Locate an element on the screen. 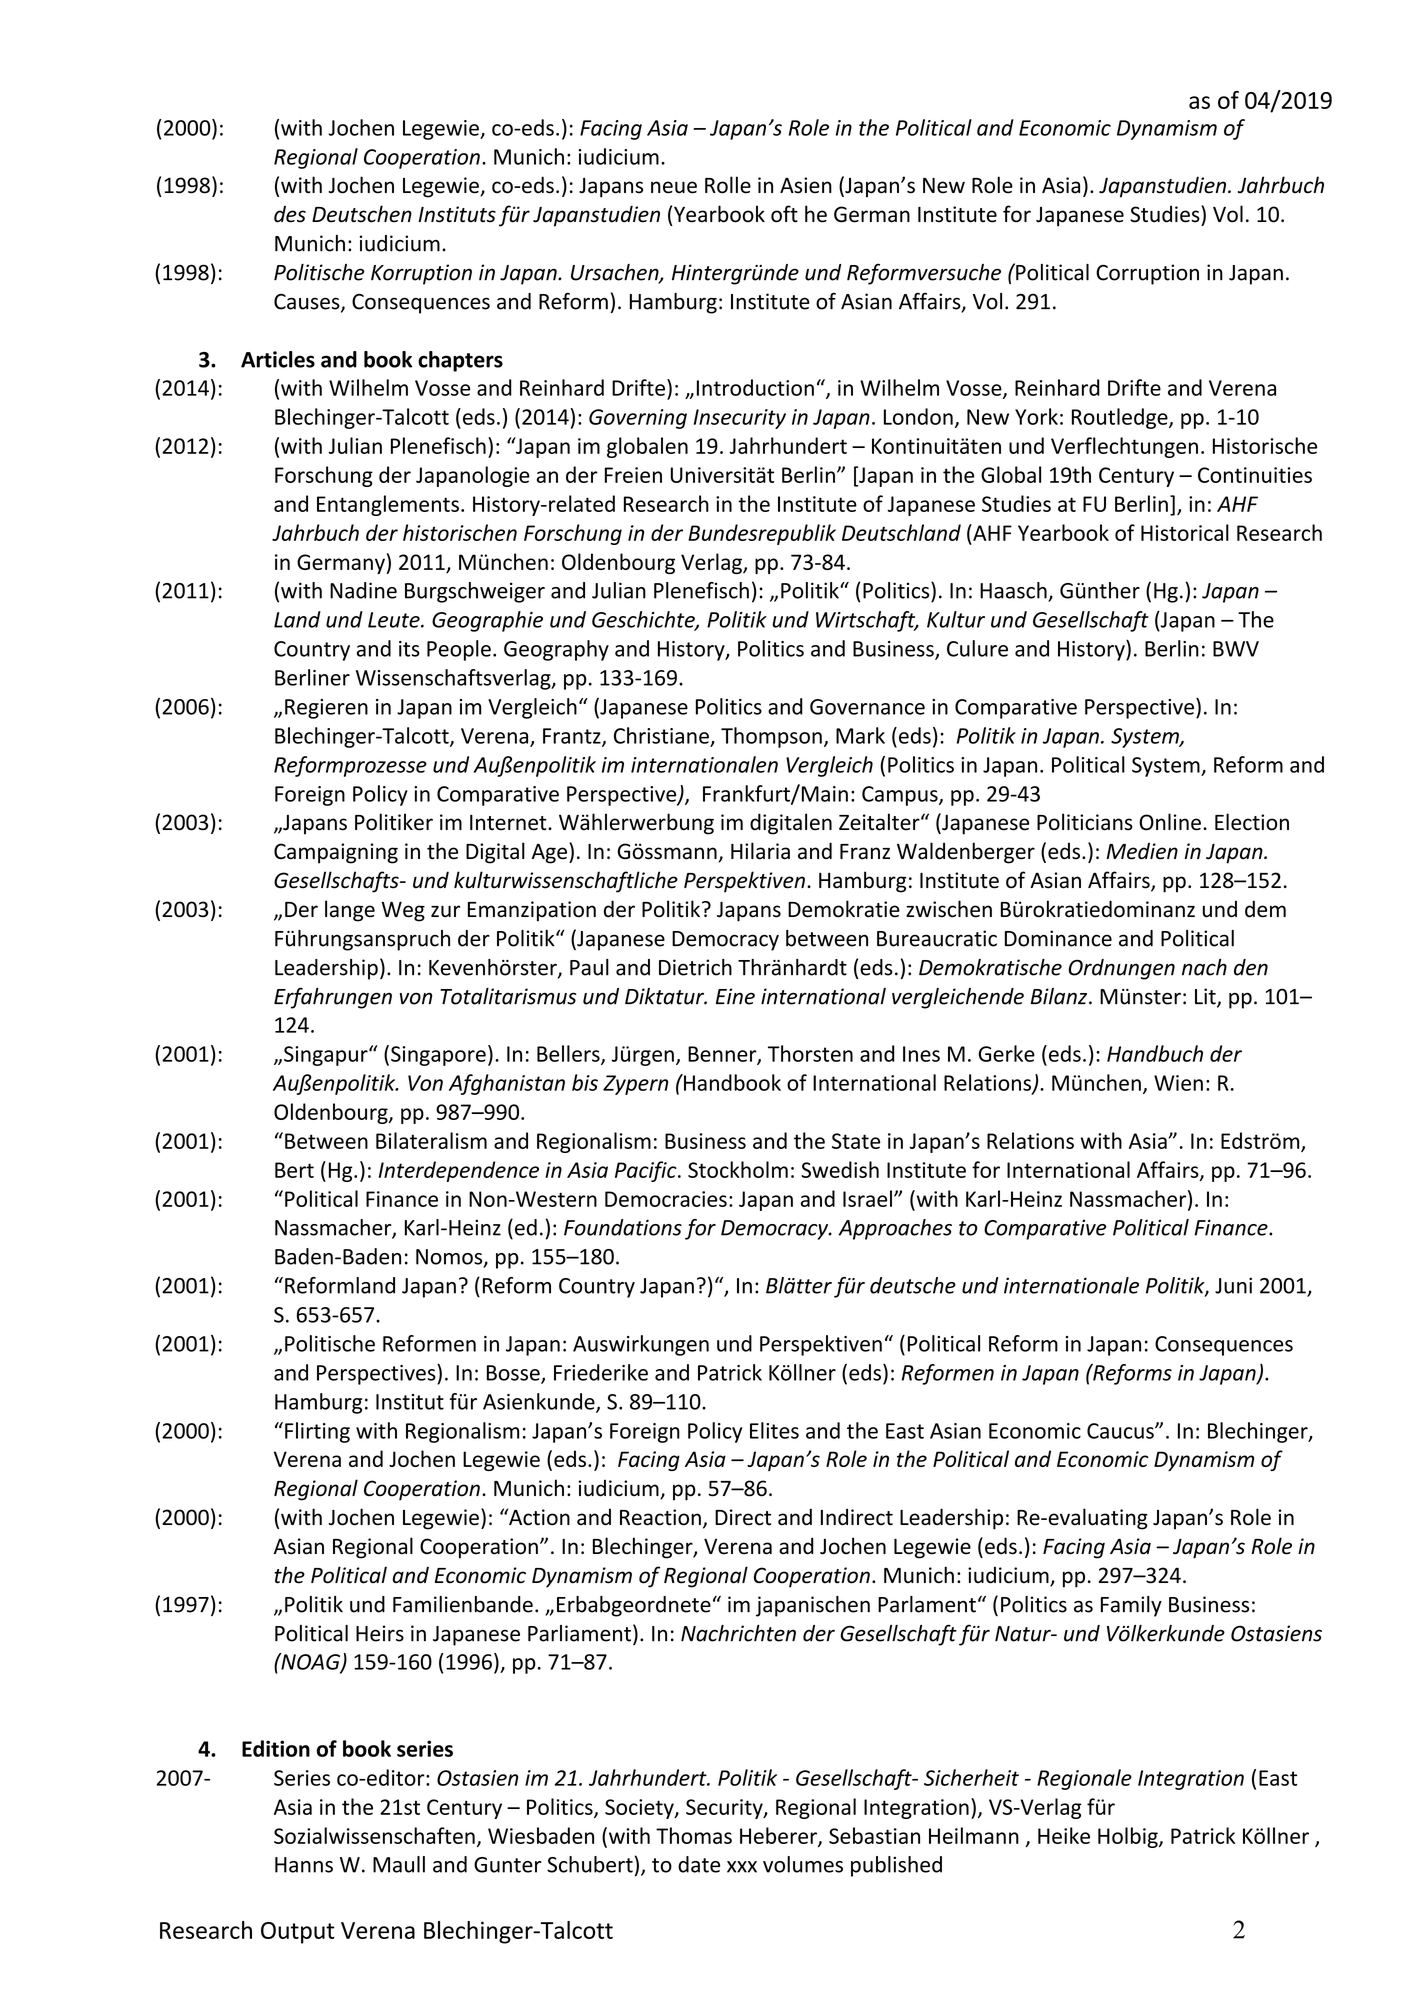  its is located at coordinates (409, 649).
